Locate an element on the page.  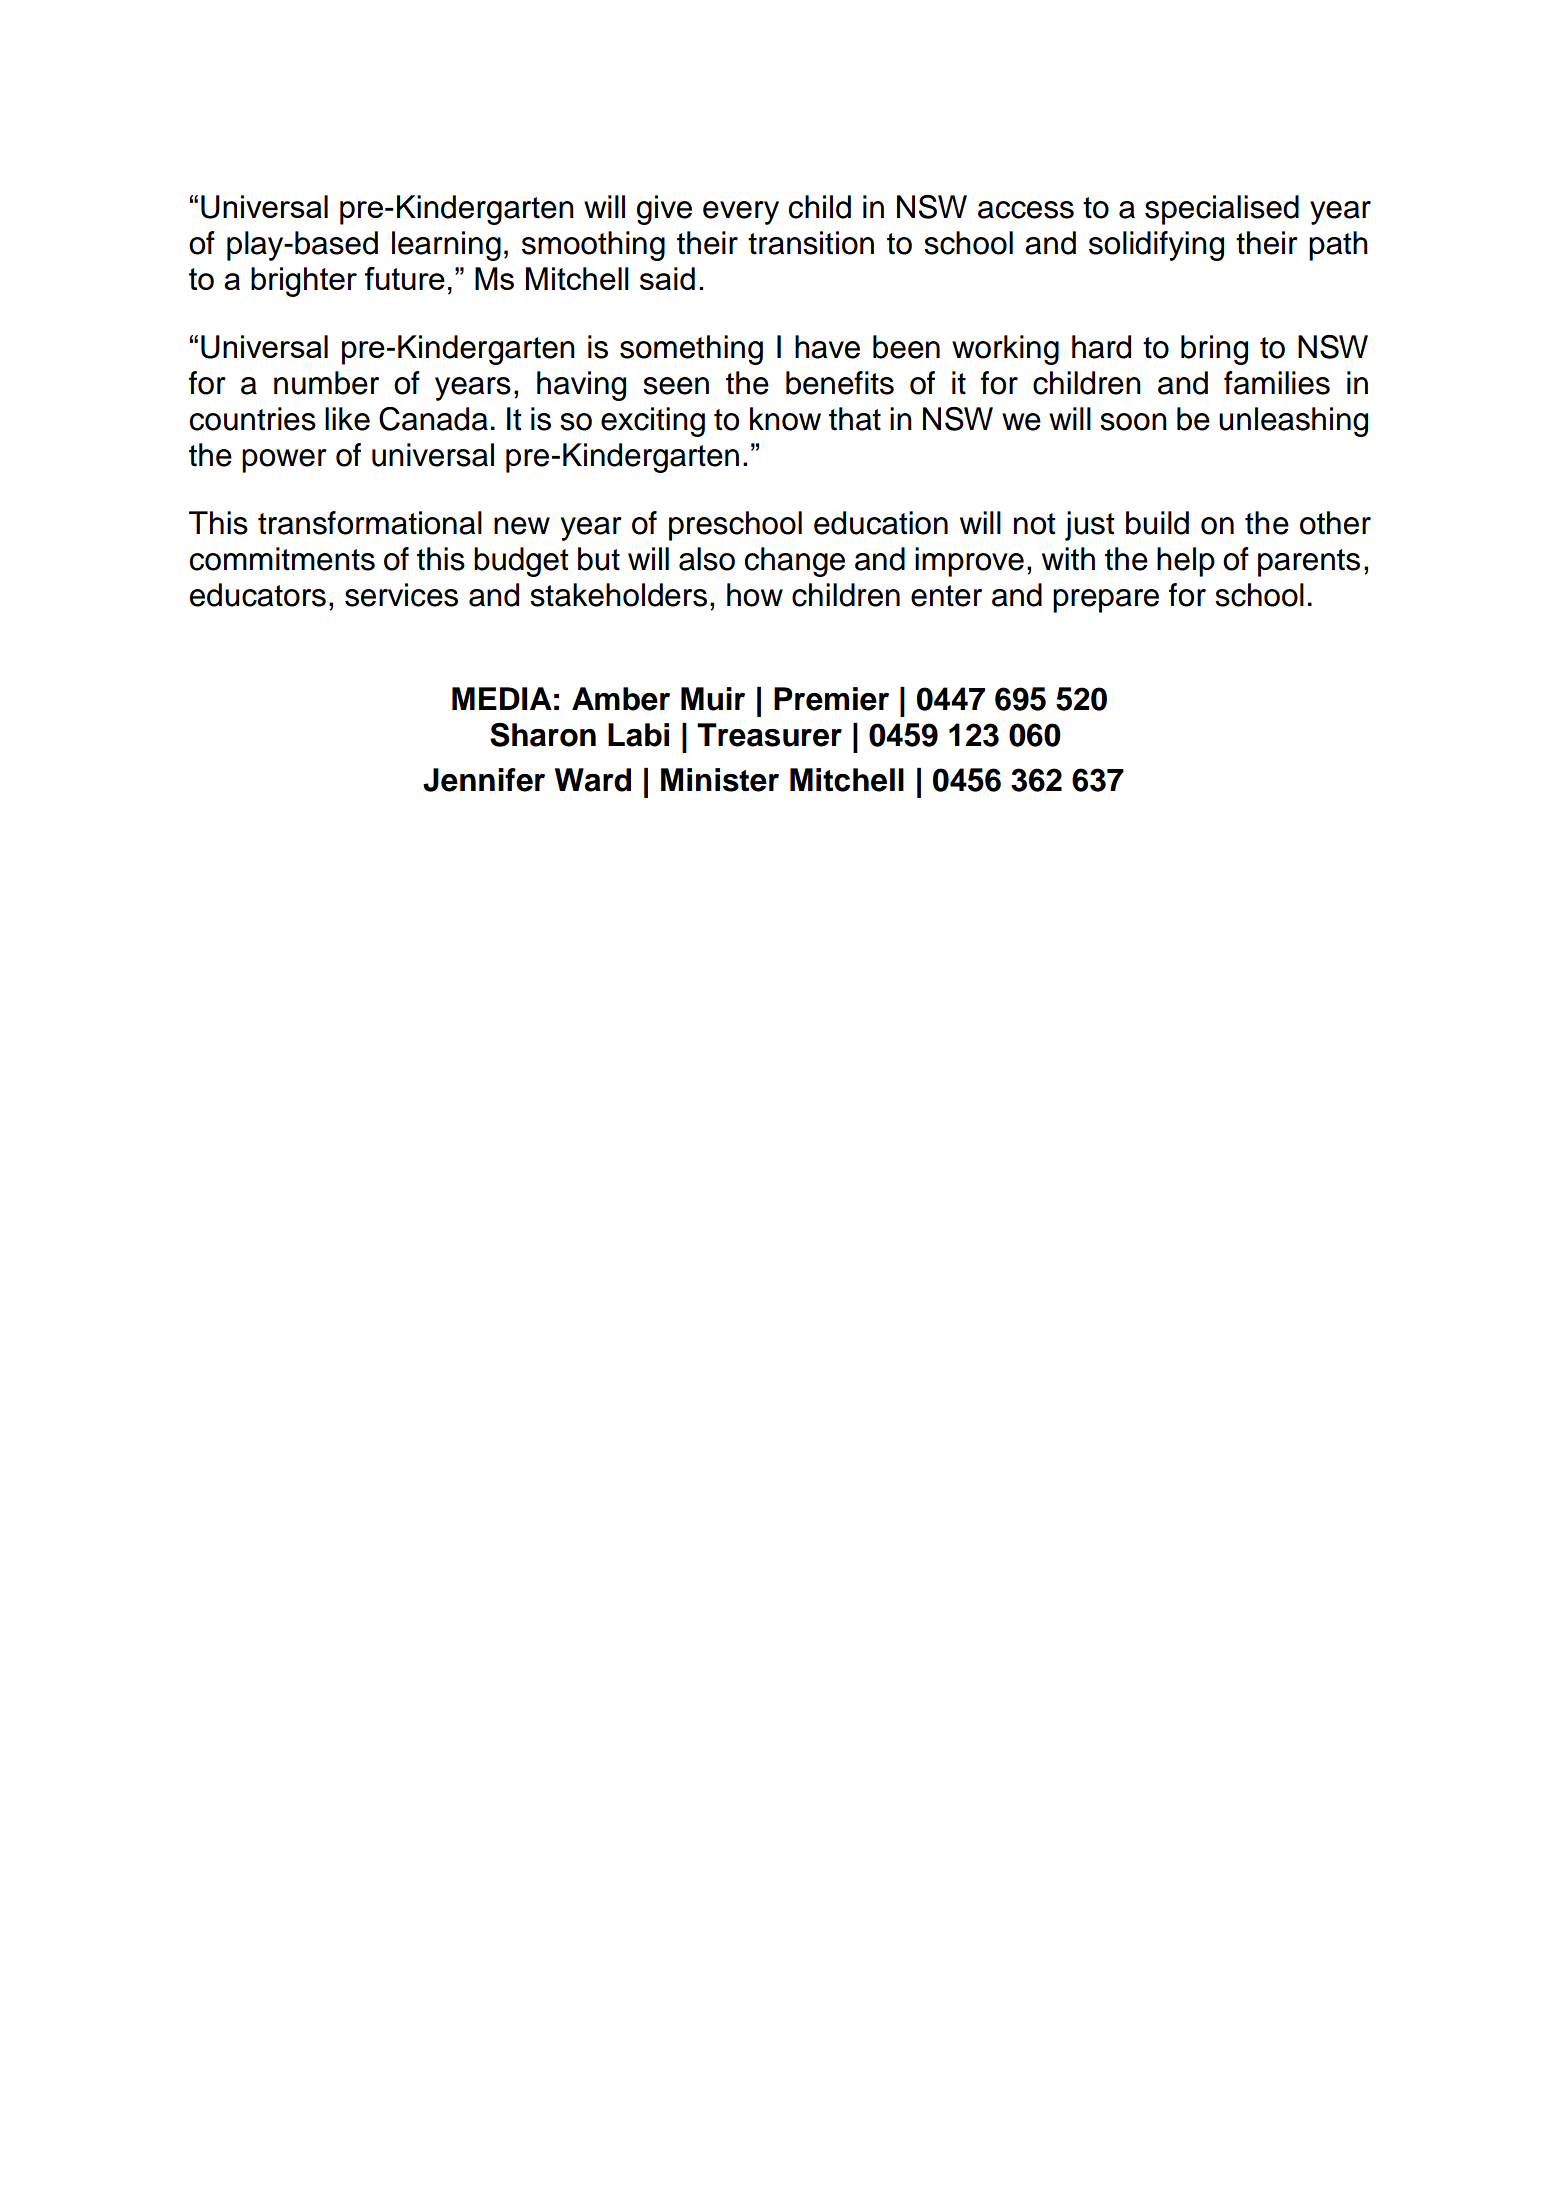
transformational is located at coordinates (370, 523).
